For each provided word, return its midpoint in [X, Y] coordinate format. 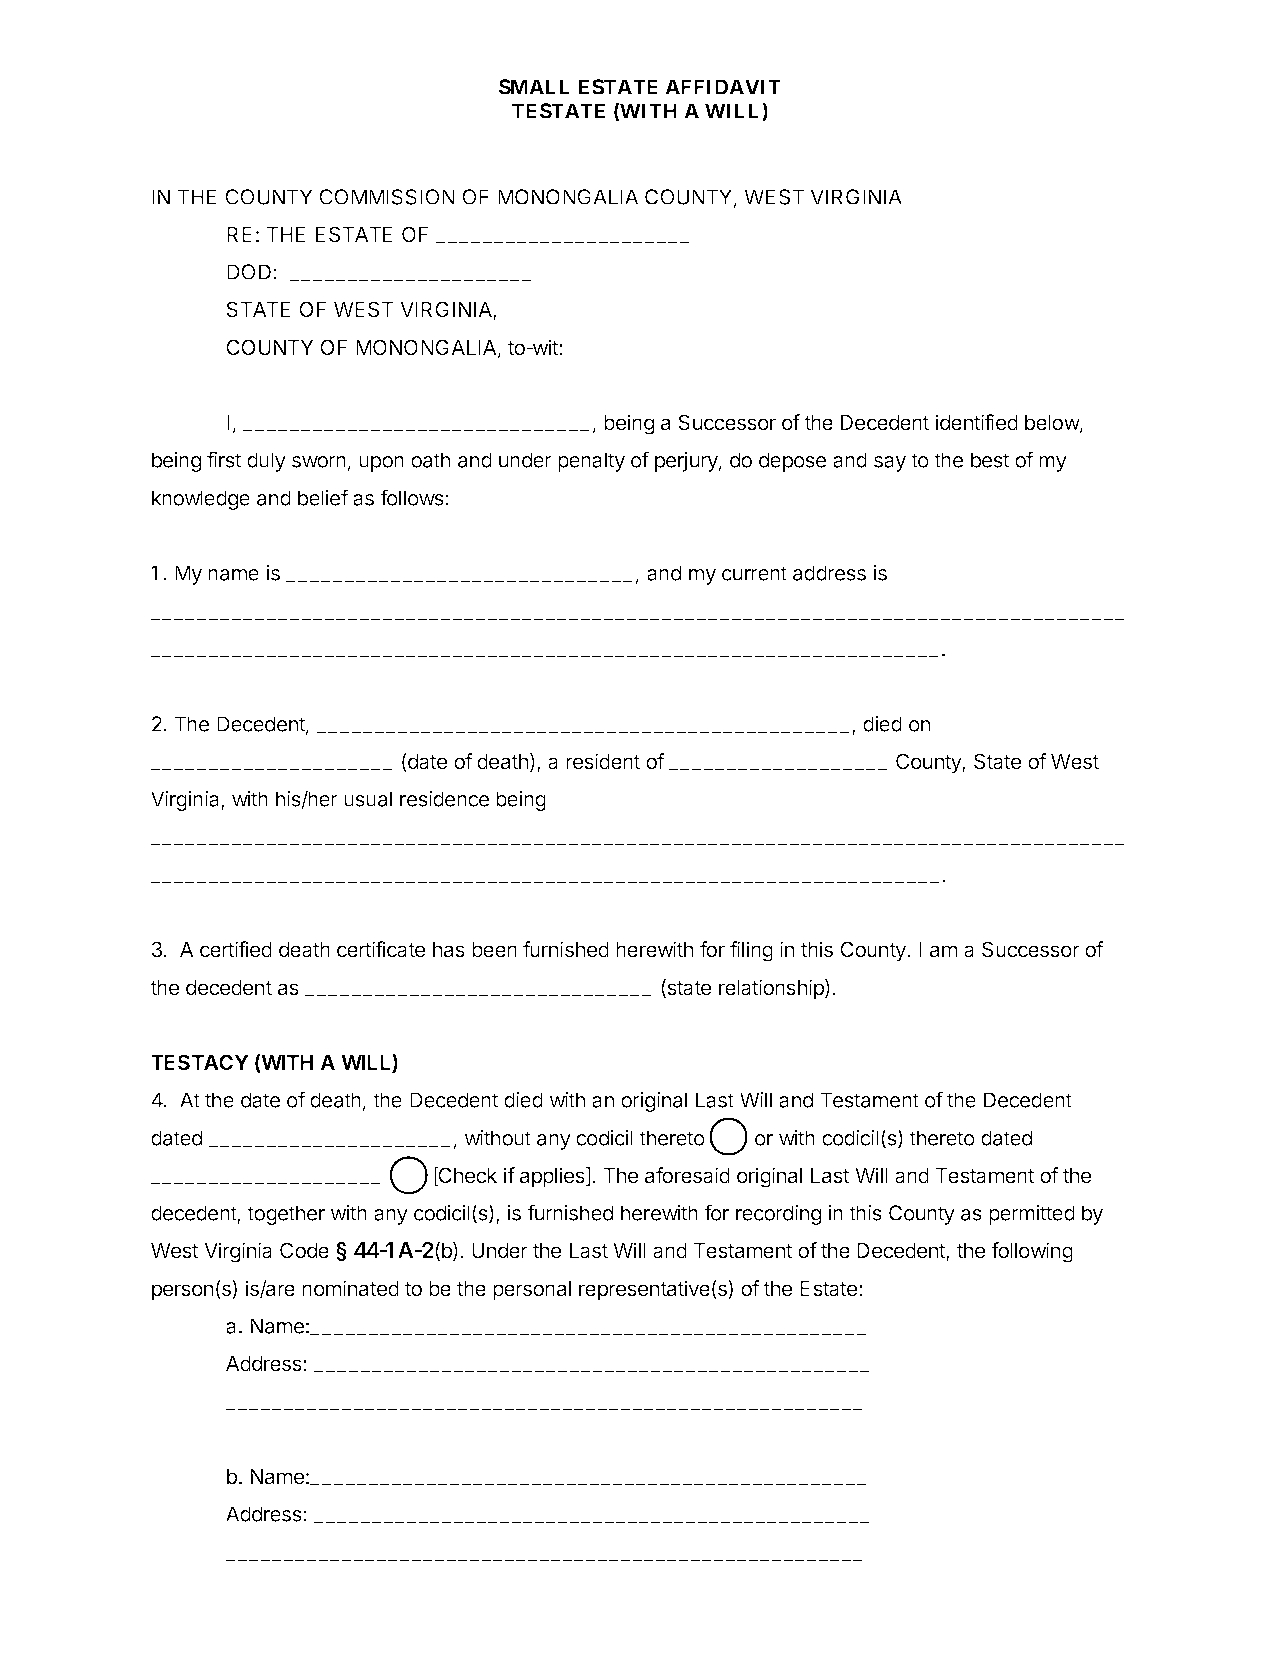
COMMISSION [387, 197]
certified [236, 949]
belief [323, 497]
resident [603, 761]
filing [751, 951]
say [890, 464]
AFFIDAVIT [723, 87]
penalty [591, 462]
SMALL [534, 87]
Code [304, 1250]
